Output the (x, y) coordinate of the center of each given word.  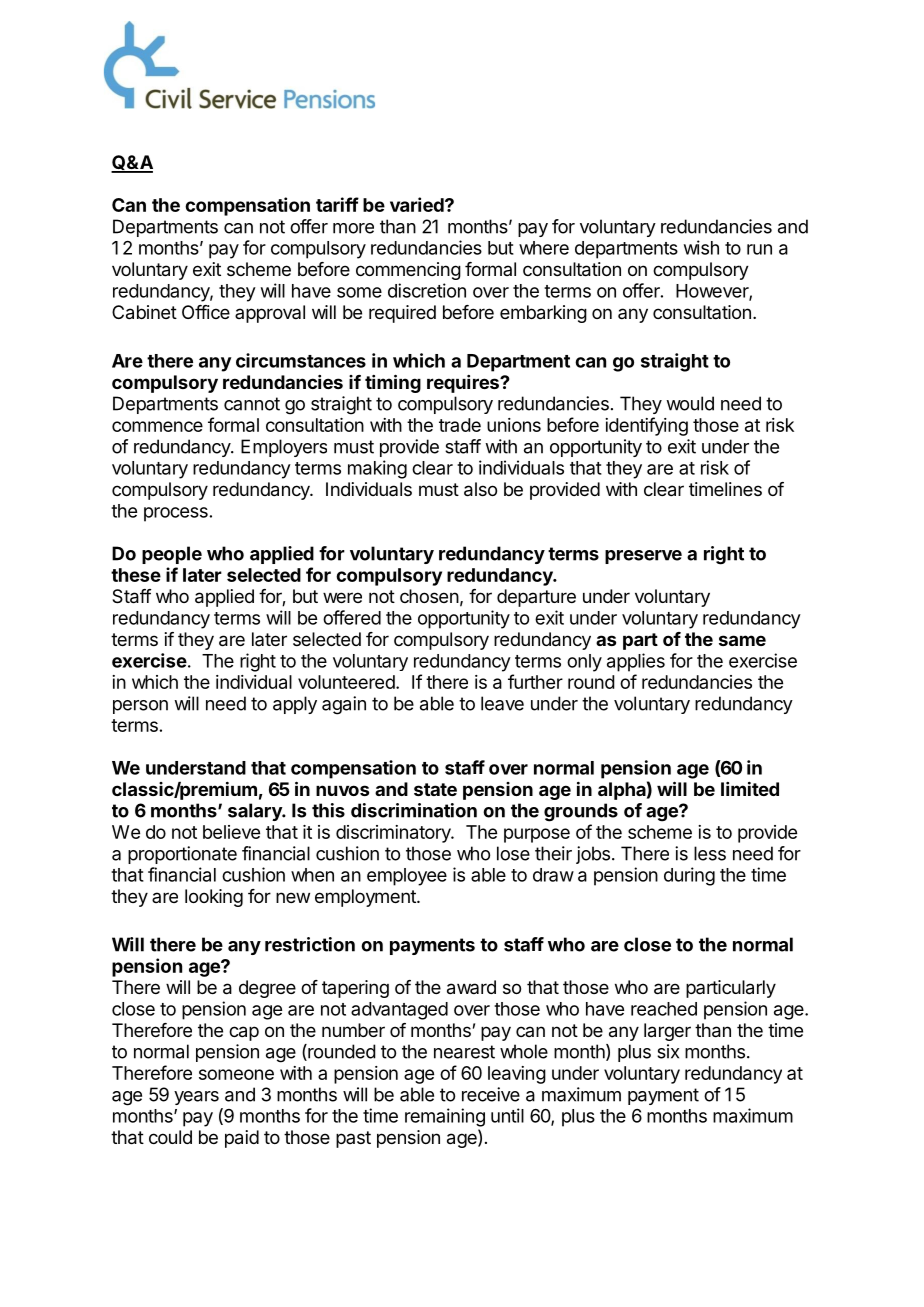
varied (418, 204)
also (480, 489)
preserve (643, 557)
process (176, 514)
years (196, 1098)
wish (701, 247)
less (710, 853)
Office (206, 312)
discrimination (414, 810)
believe (231, 832)
